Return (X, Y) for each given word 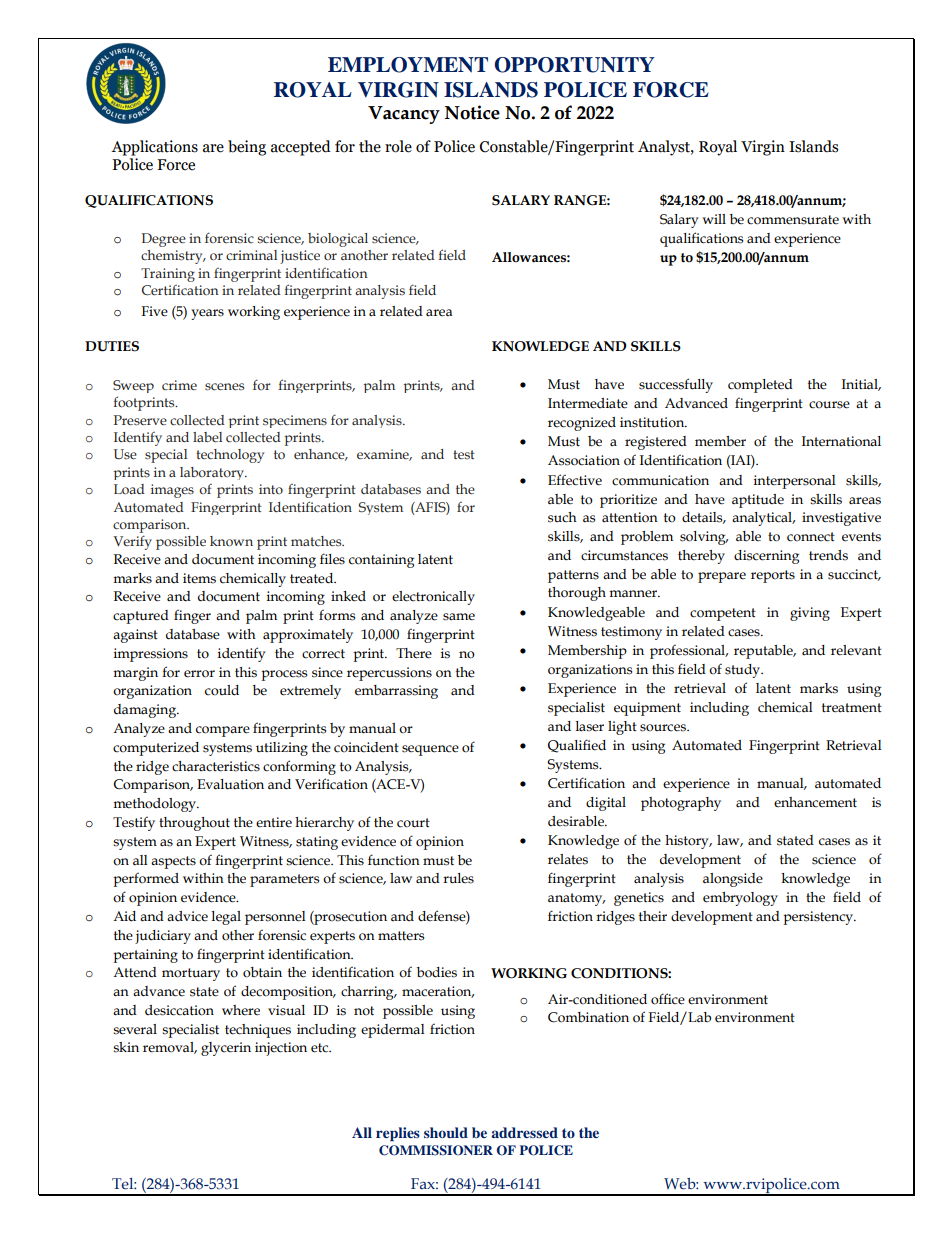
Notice (472, 112)
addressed (524, 1132)
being (247, 148)
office (668, 999)
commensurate (793, 220)
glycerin (226, 1049)
